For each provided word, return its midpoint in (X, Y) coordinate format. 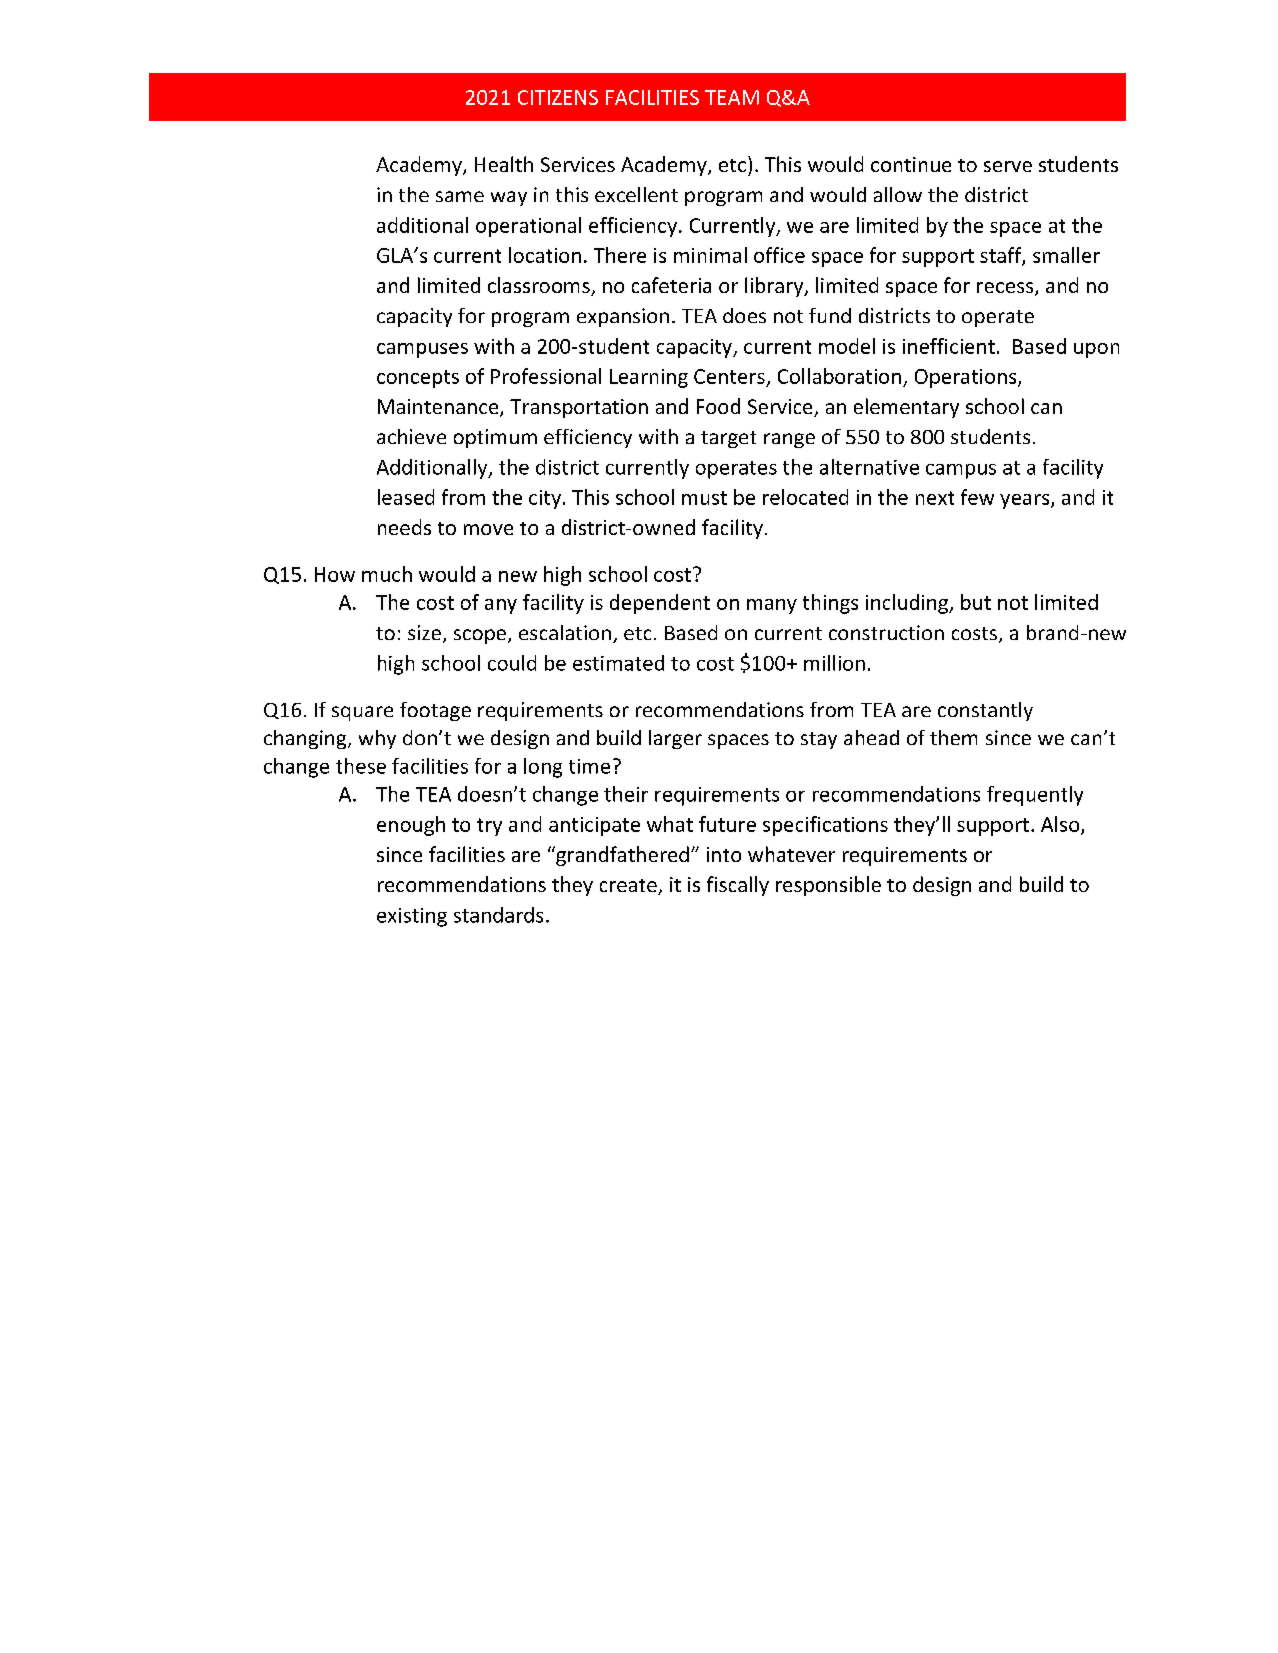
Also (1061, 825)
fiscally (738, 886)
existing (412, 917)
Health (504, 164)
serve (1008, 166)
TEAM (732, 97)
